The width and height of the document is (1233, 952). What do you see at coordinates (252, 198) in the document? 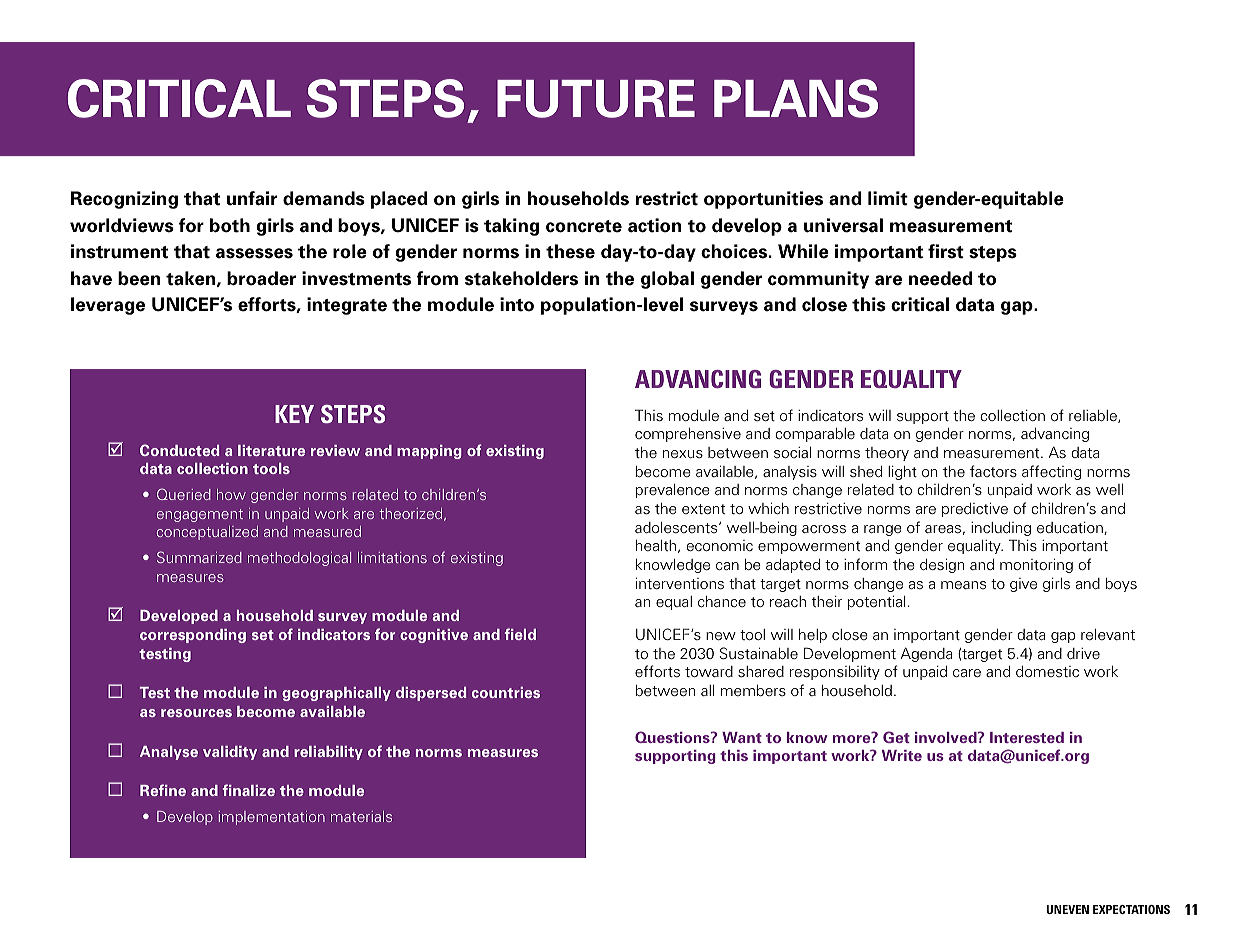
I see `unfair` at bounding box center [252, 198].
